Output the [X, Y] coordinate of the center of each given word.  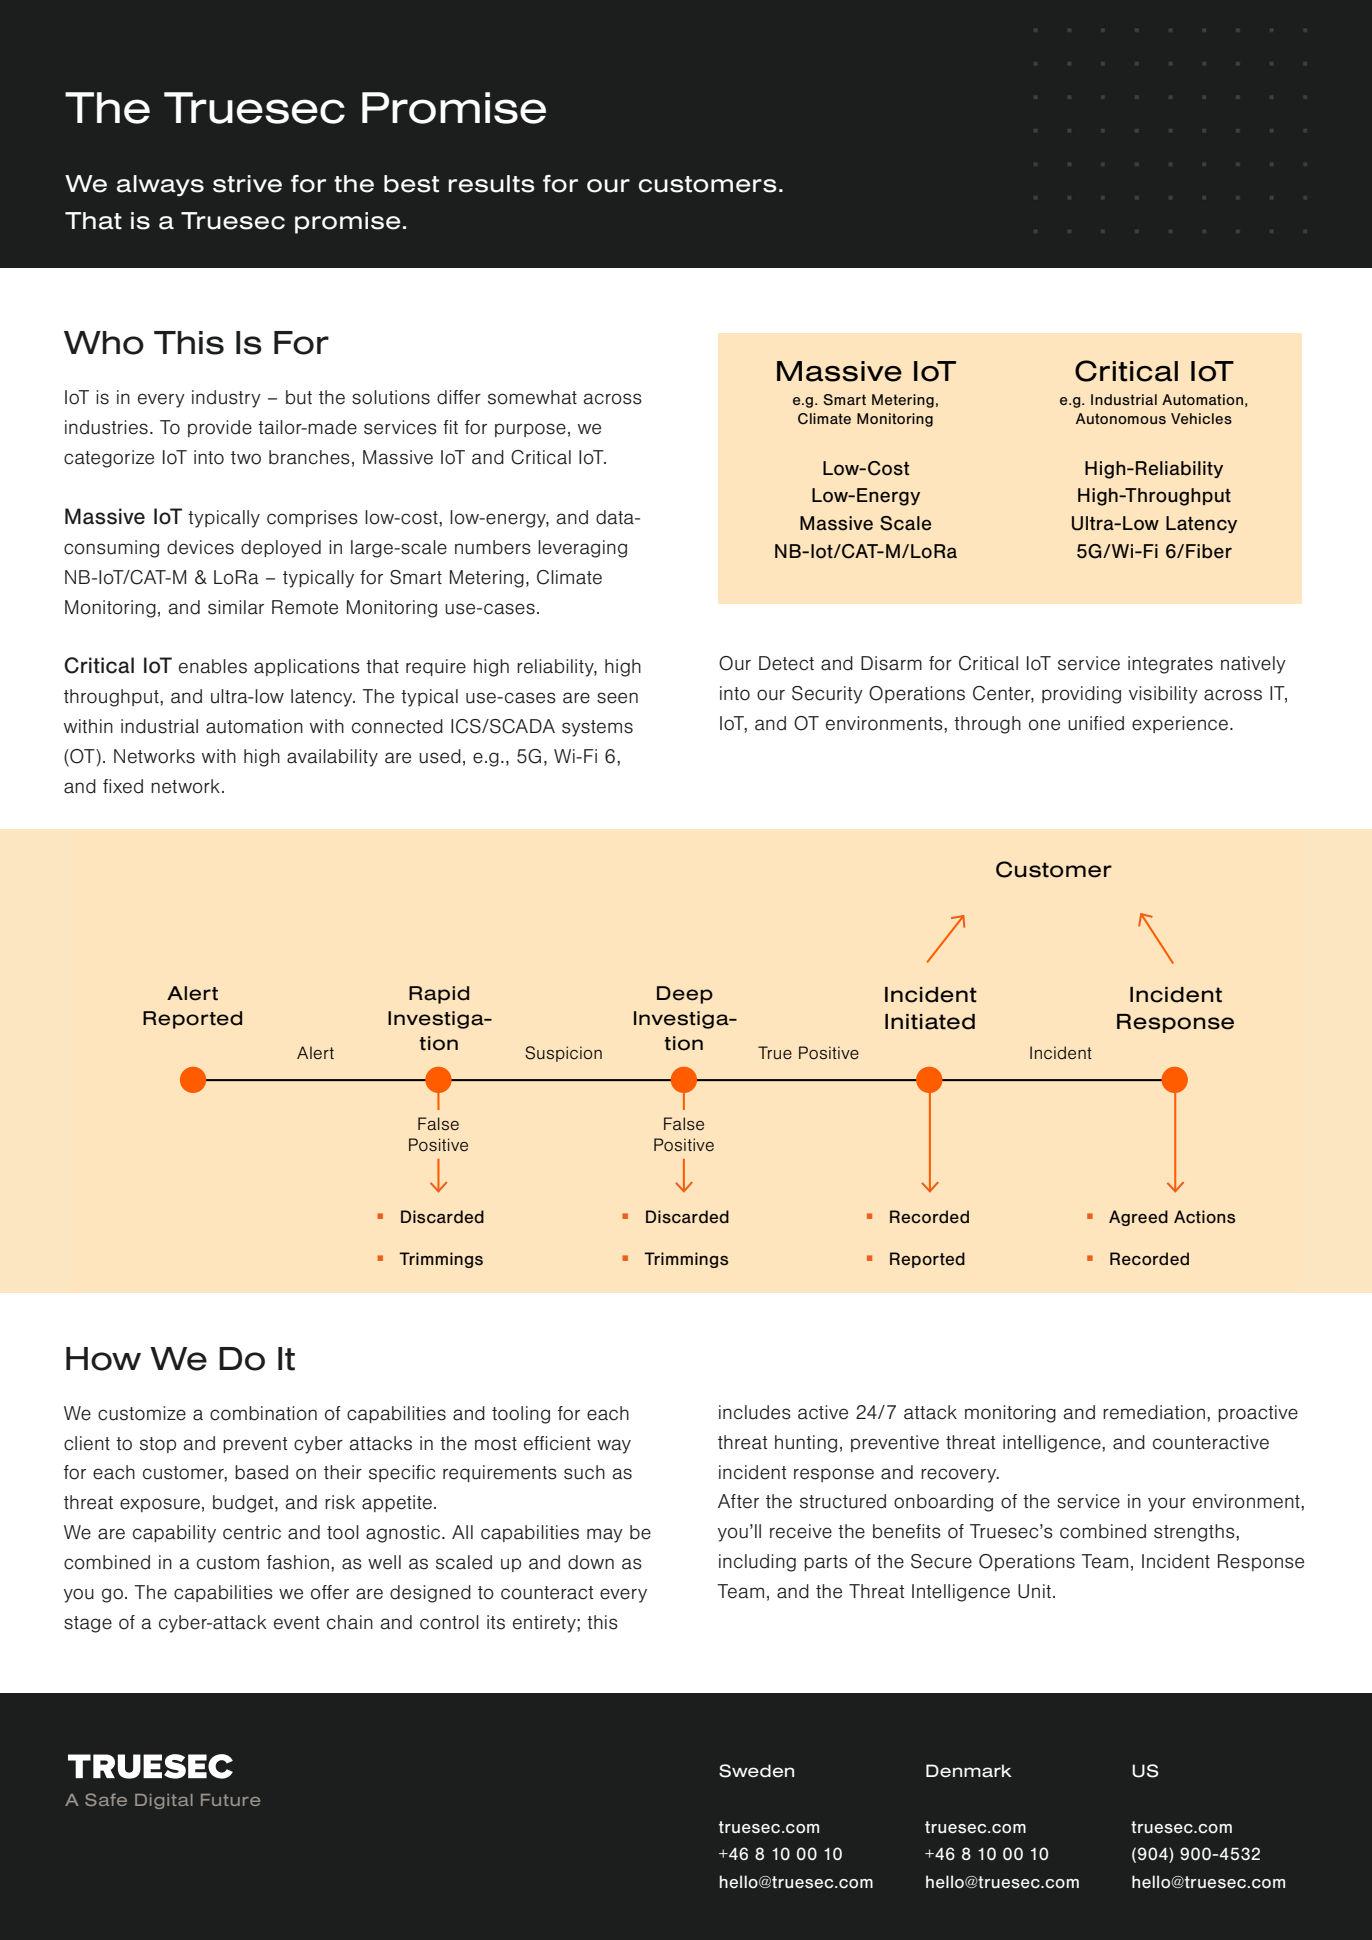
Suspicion [563, 1054]
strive [247, 184]
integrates [1170, 665]
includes [755, 1412]
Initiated [930, 1022]
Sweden [756, 1771]
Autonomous [1121, 418]
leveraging [582, 549]
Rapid [439, 995]
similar [236, 607]
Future [230, 1800]
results [491, 184]
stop [158, 1445]
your [1167, 1504]
